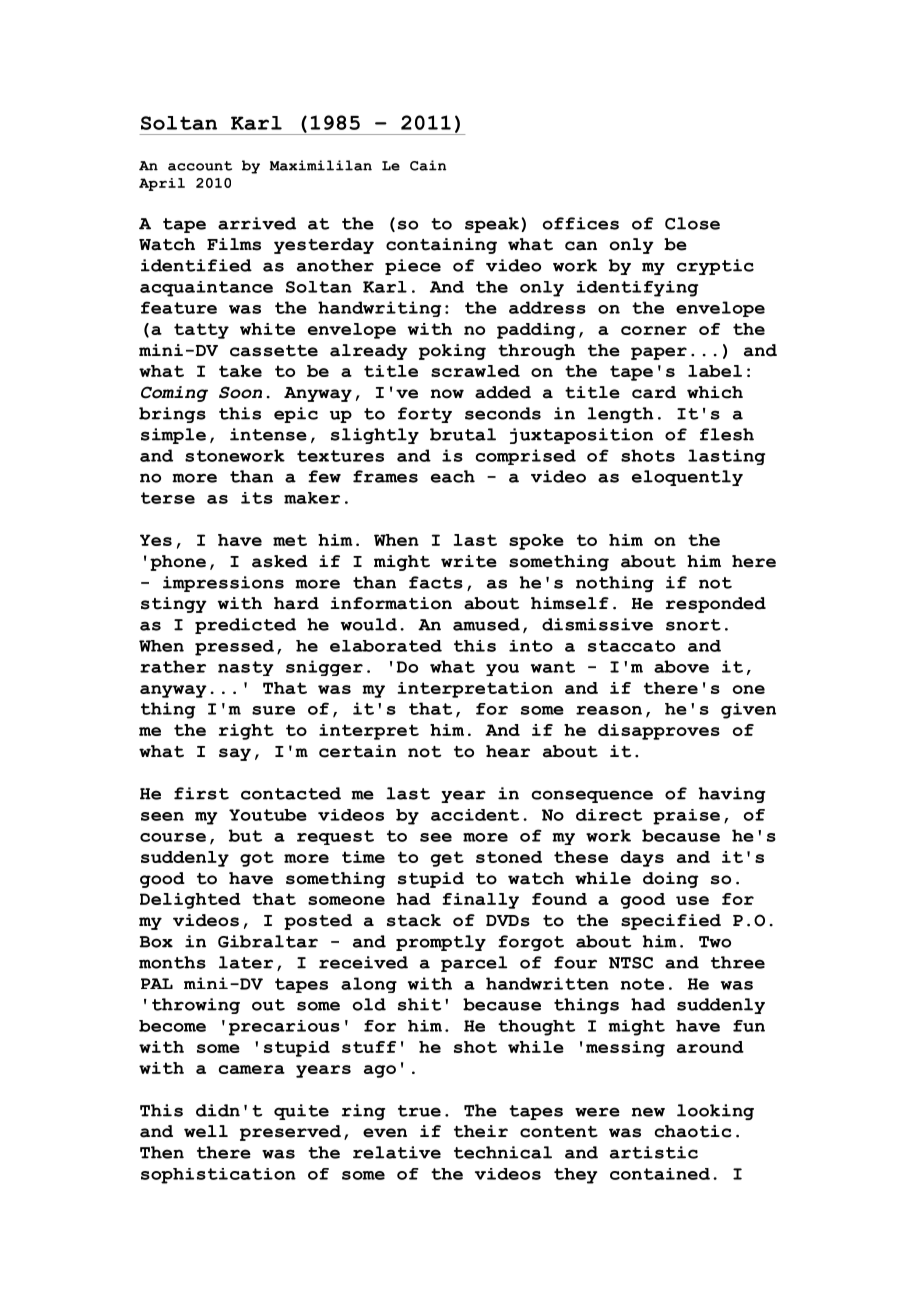  What do you see at coordinates (428, 165) in the image?
I see `Cain` at bounding box center [428, 165].
